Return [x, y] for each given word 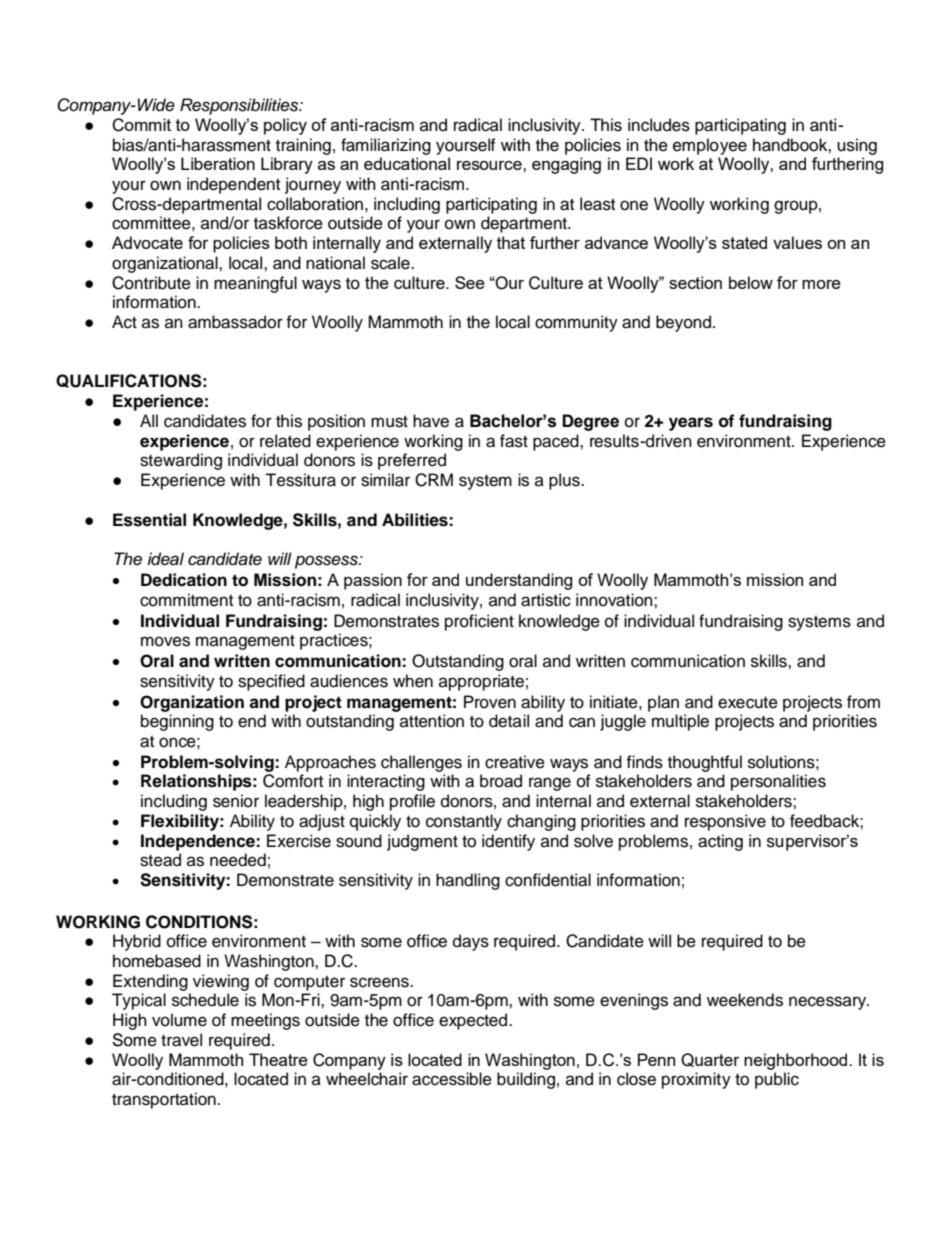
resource [490, 165]
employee [710, 146]
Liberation [218, 163]
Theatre [278, 1059]
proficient [479, 622]
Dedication [184, 580]
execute [748, 703]
